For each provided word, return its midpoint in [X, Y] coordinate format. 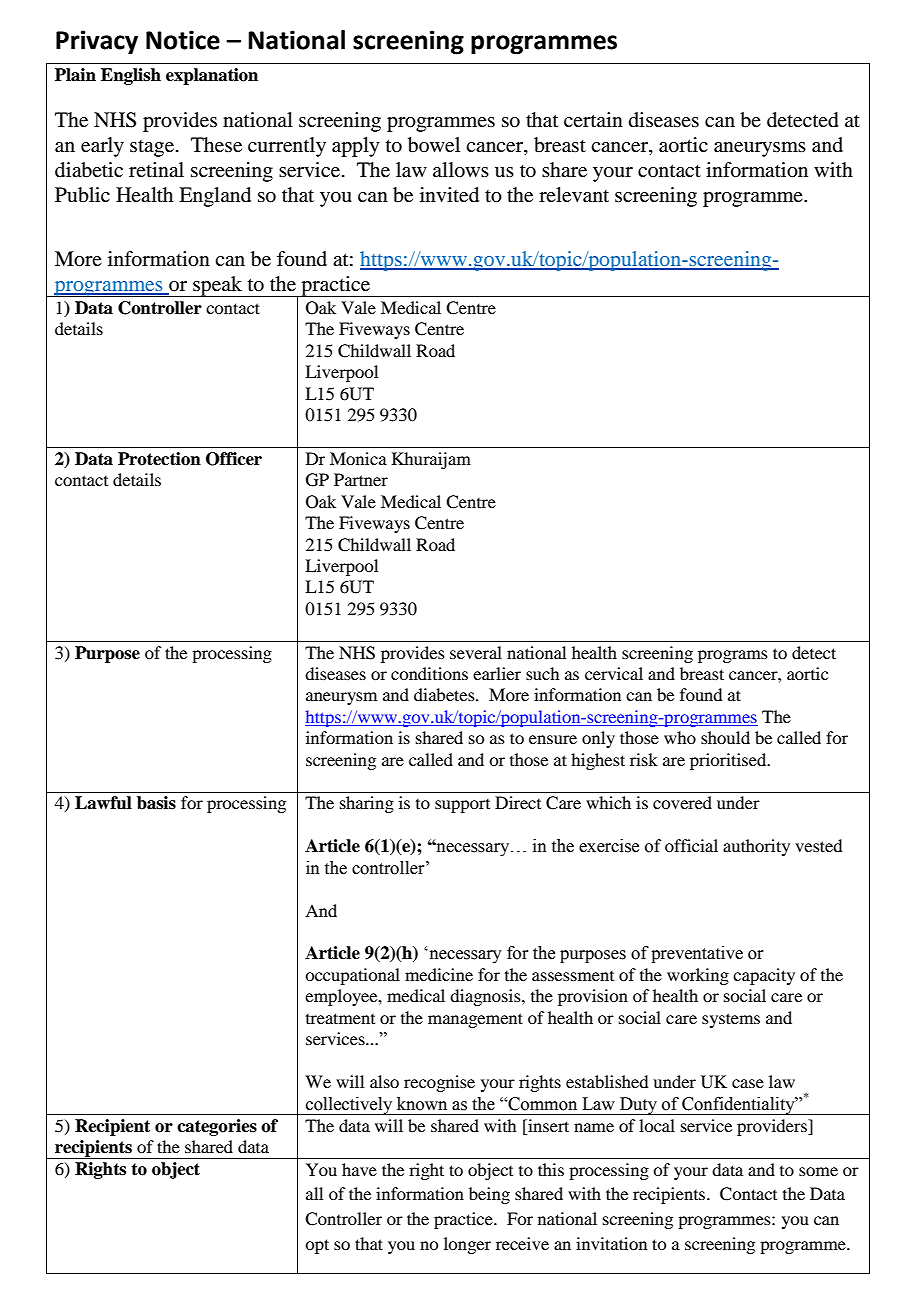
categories [217, 1127]
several [476, 652]
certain [593, 119]
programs [733, 656]
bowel [434, 145]
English [131, 76]
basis [156, 803]
